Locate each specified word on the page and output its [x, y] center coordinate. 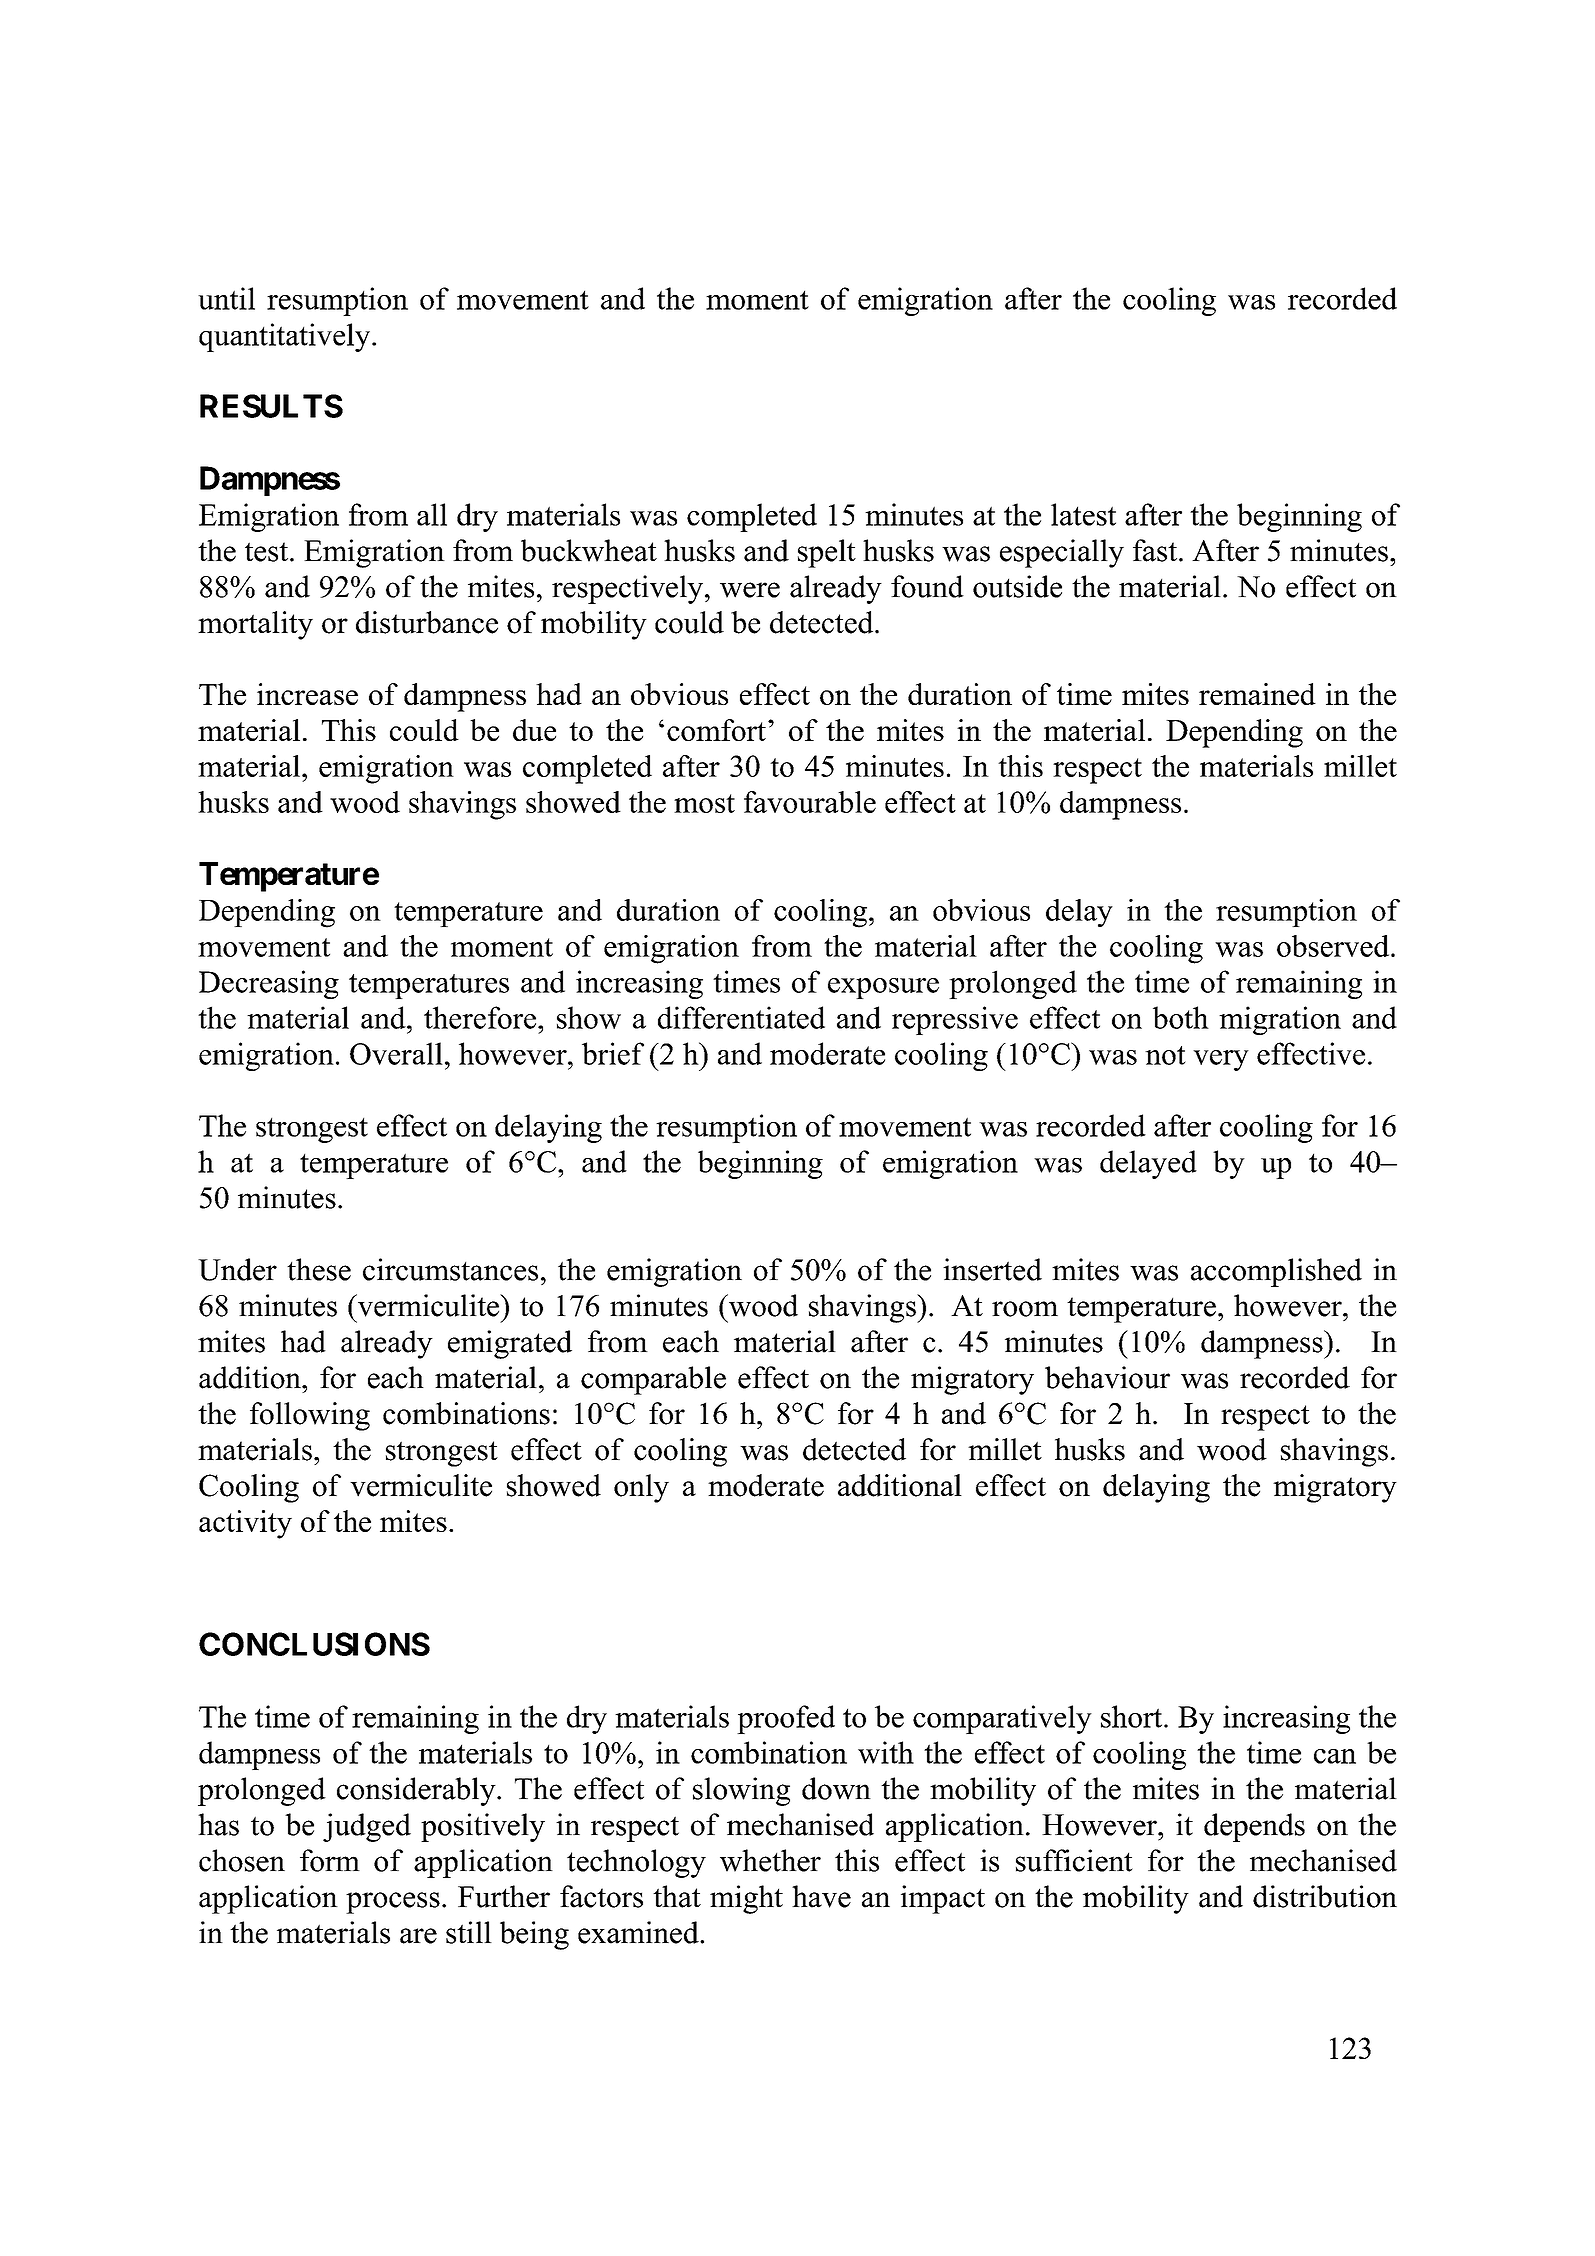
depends [1254, 1827]
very [1221, 1060]
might [746, 1899]
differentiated [741, 1017]
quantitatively [286, 337]
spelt [827, 553]
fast [1155, 550]
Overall [396, 1053]
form [330, 1860]
